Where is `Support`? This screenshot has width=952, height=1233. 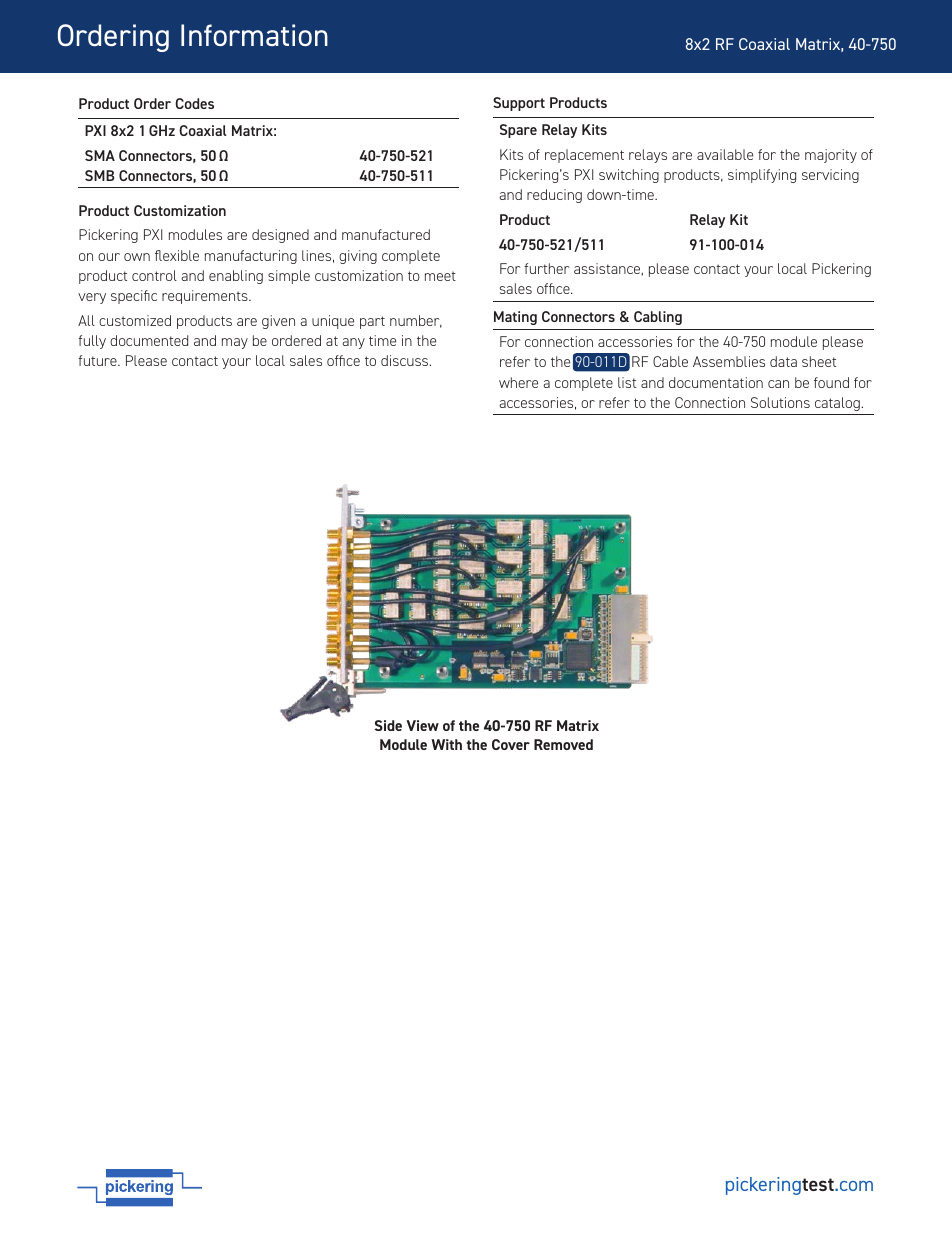 Support is located at coordinates (519, 104).
